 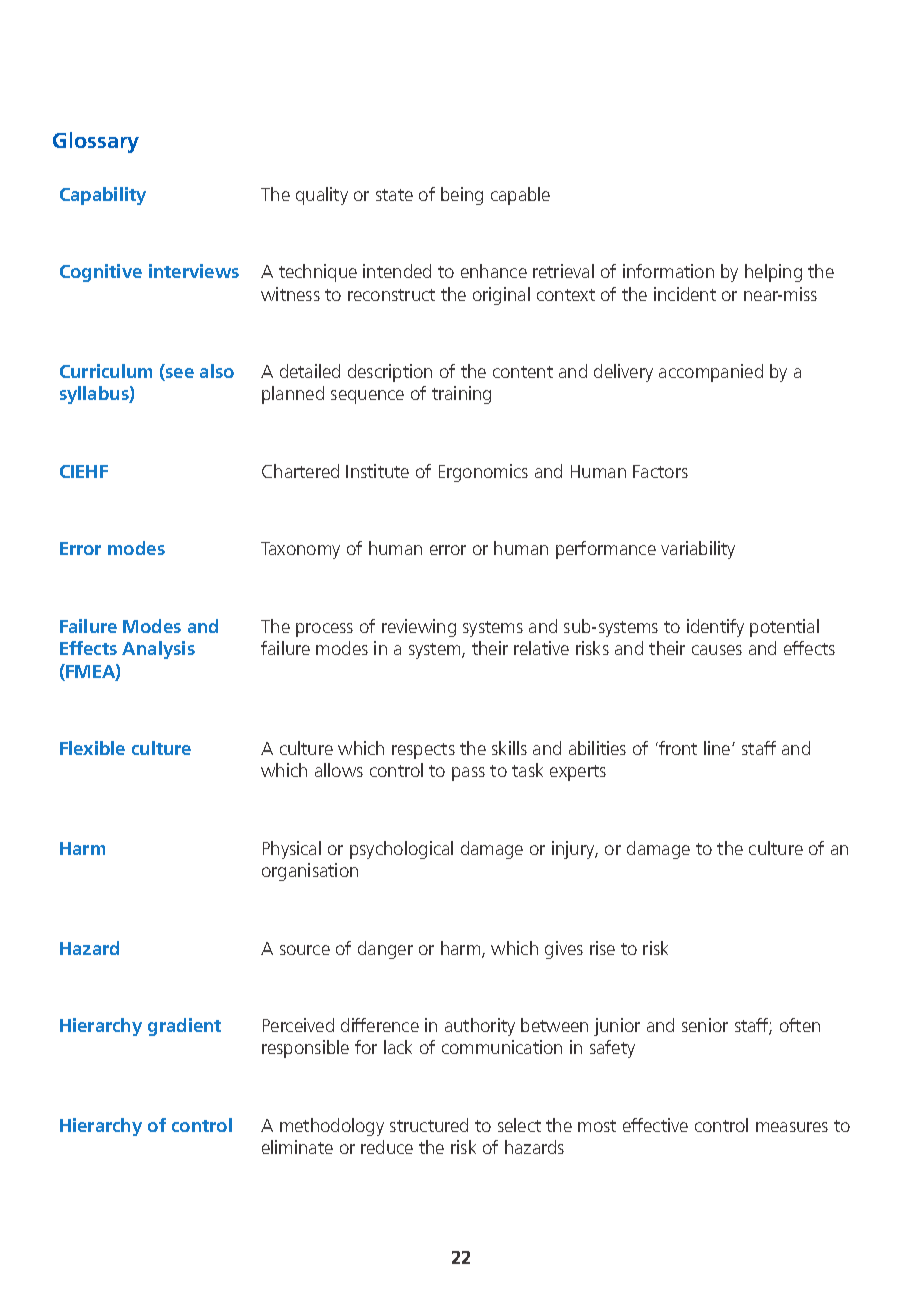 What do you see at coordinates (184, 1027) in the page?
I see `gradient` at bounding box center [184, 1027].
